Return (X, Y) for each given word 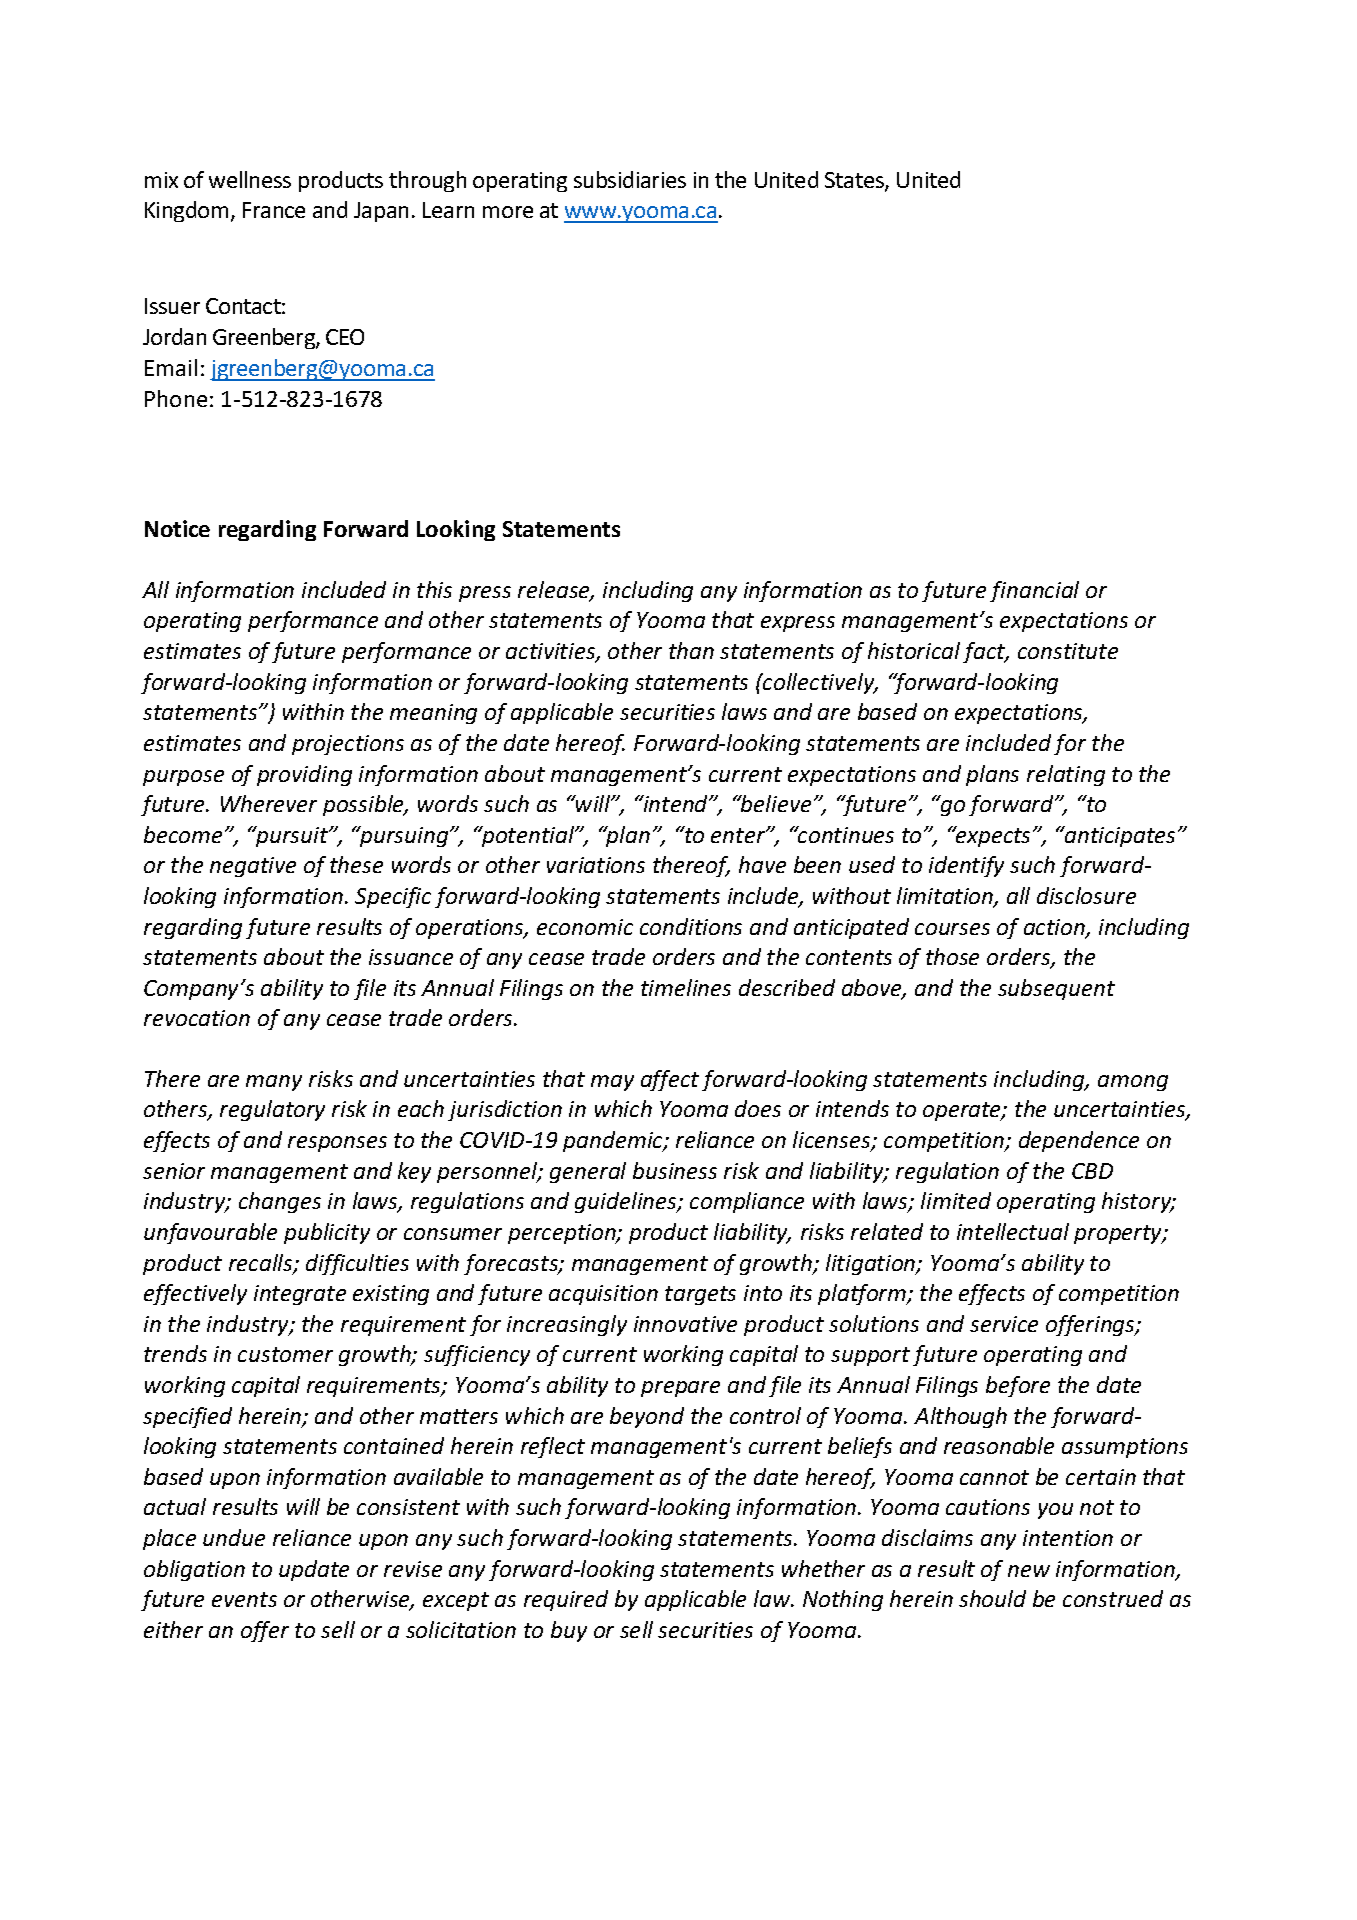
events (244, 1599)
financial (1034, 591)
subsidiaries (630, 179)
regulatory (272, 1110)
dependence (1079, 1141)
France (274, 210)
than (691, 650)
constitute (1068, 651)
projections (348, 745)
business (675, 1170)
